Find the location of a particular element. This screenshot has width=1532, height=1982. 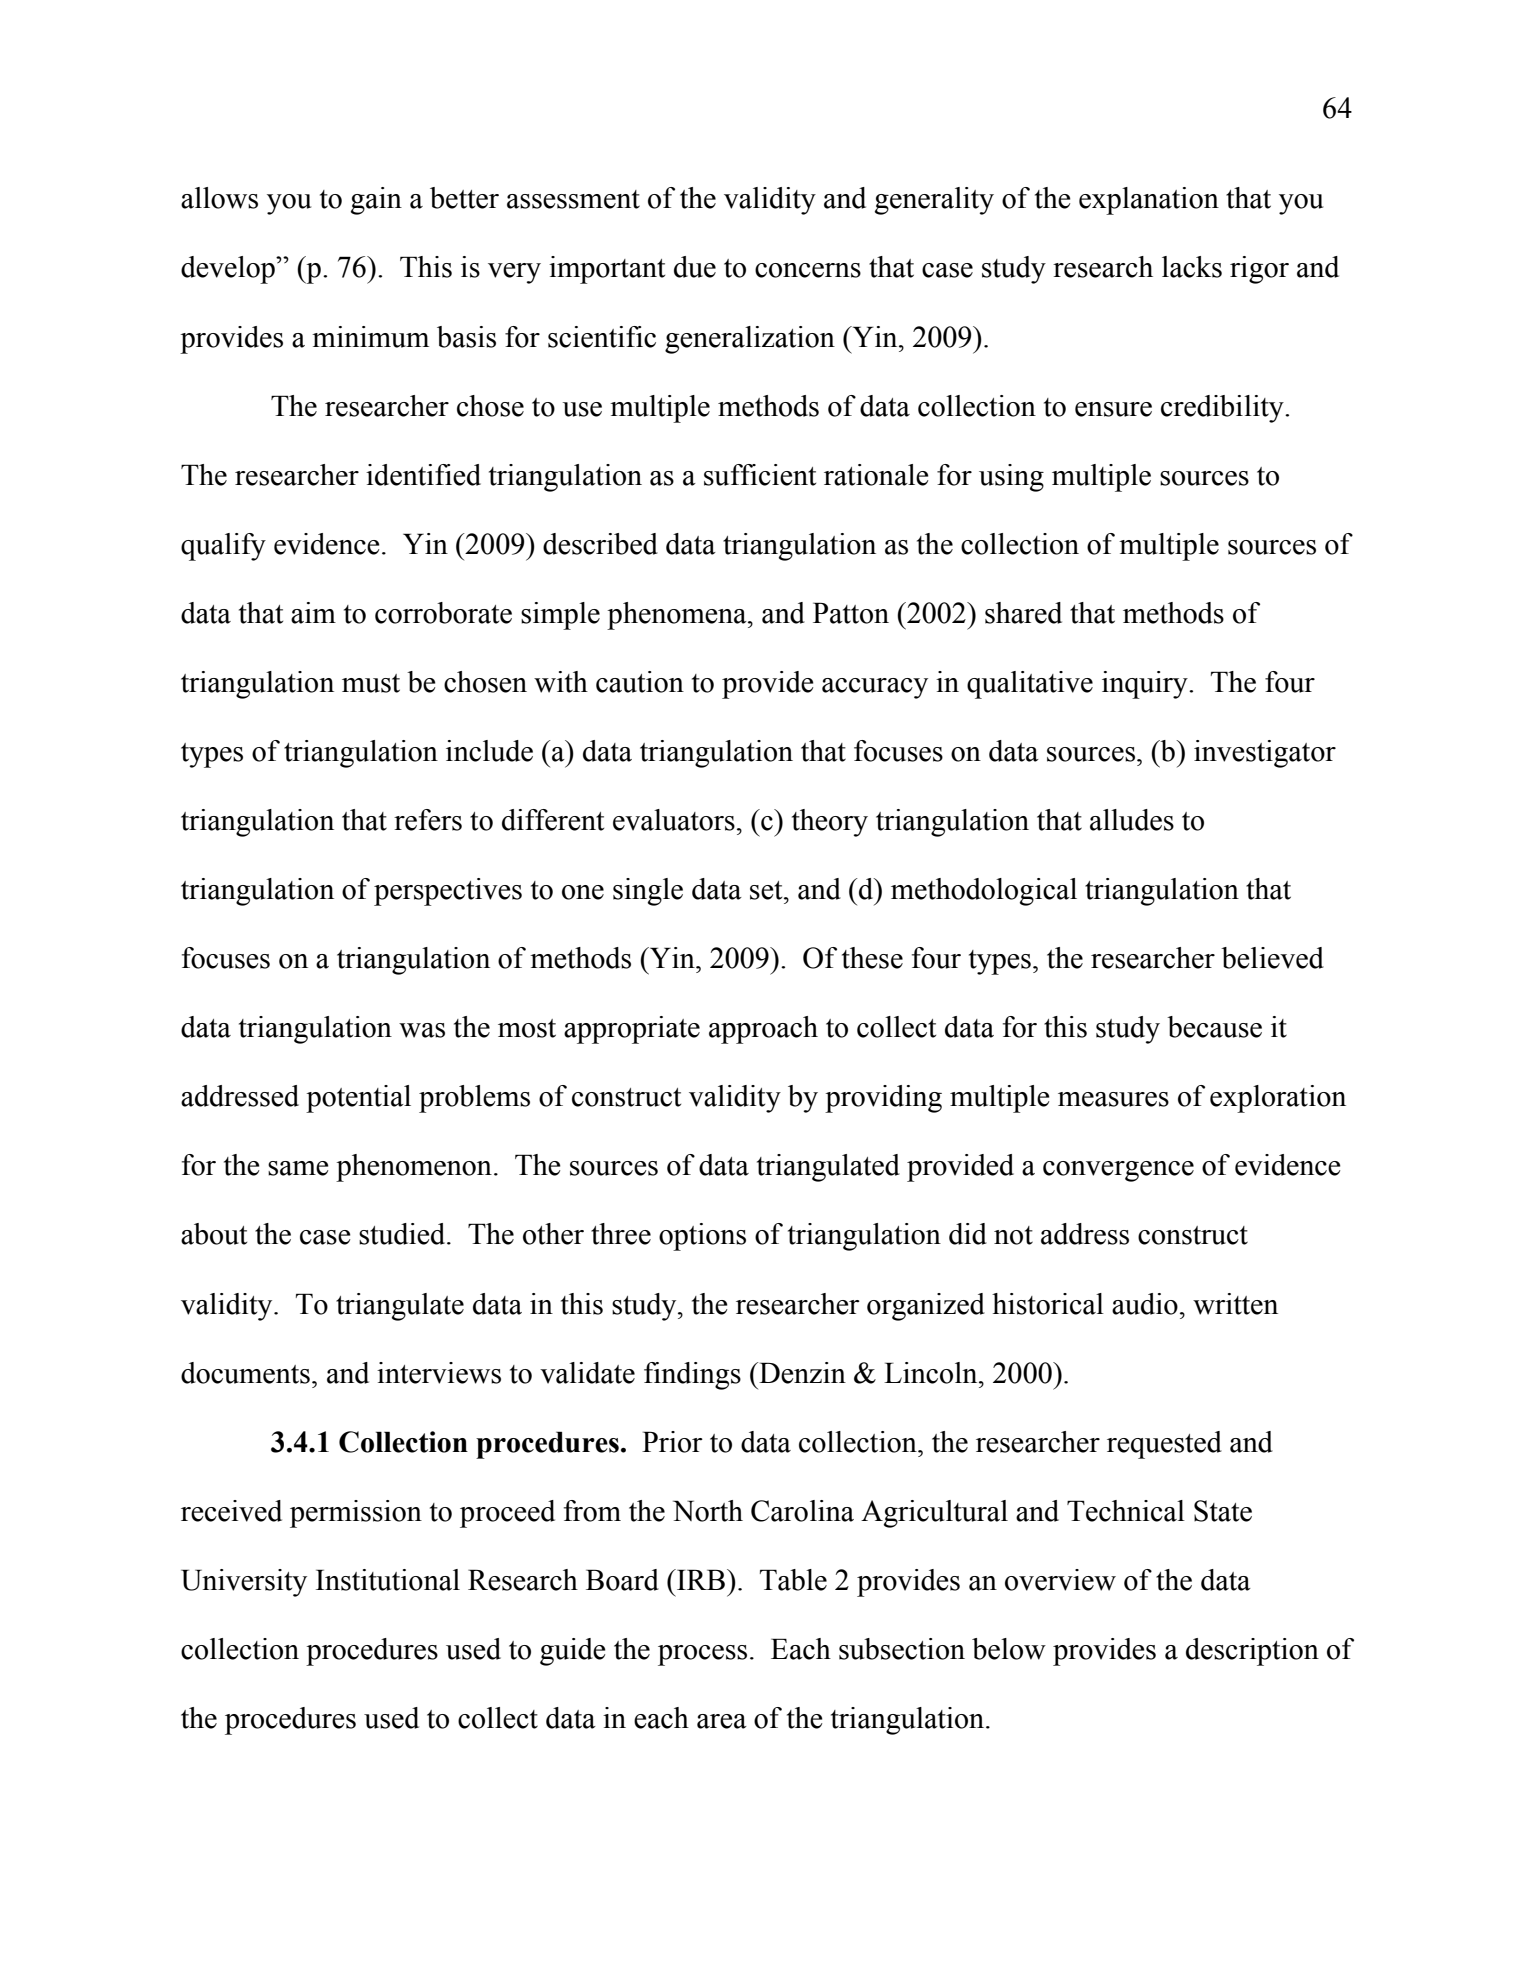

description is located at coordinates (1252, 1652).
